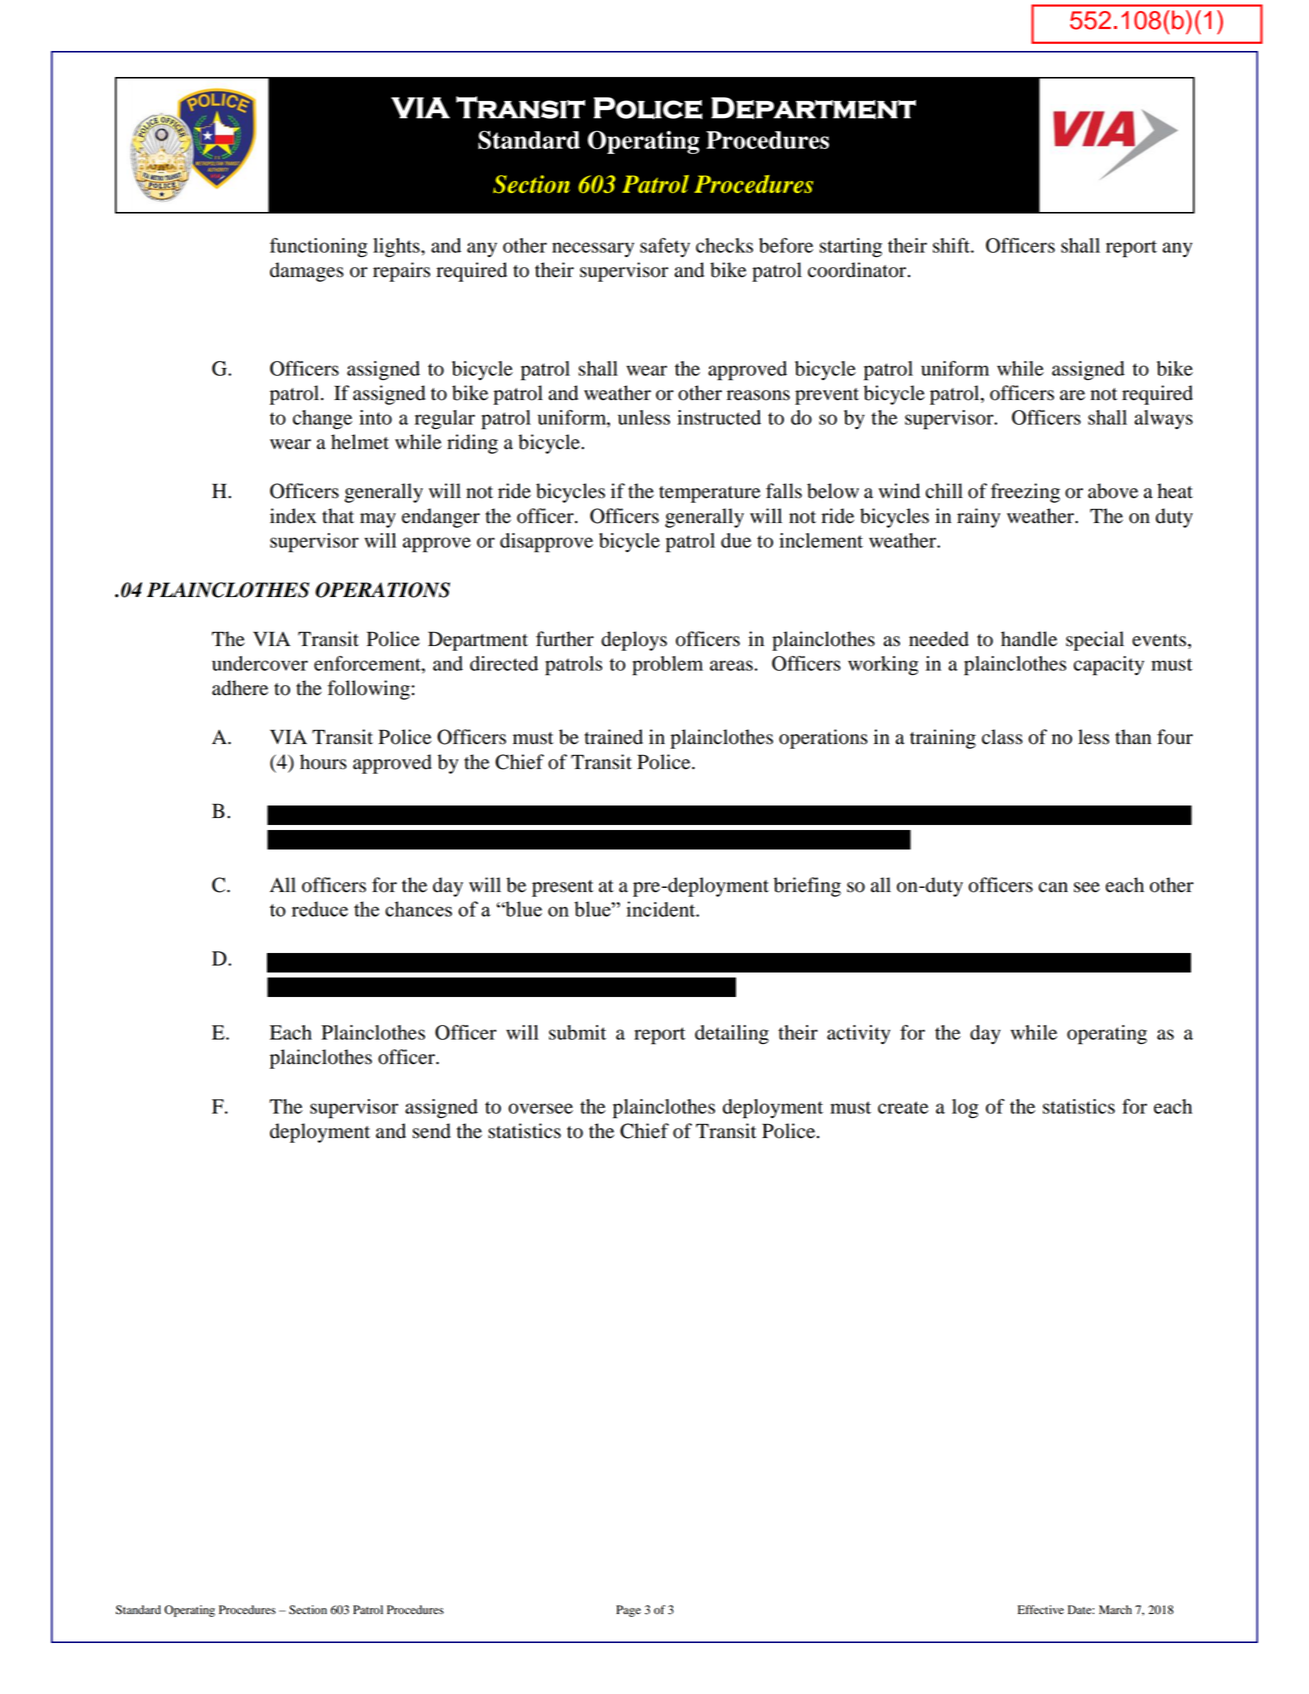  Describe the element at coordinates (320, 909) in the screenshot. I see `reduce` at that location.
